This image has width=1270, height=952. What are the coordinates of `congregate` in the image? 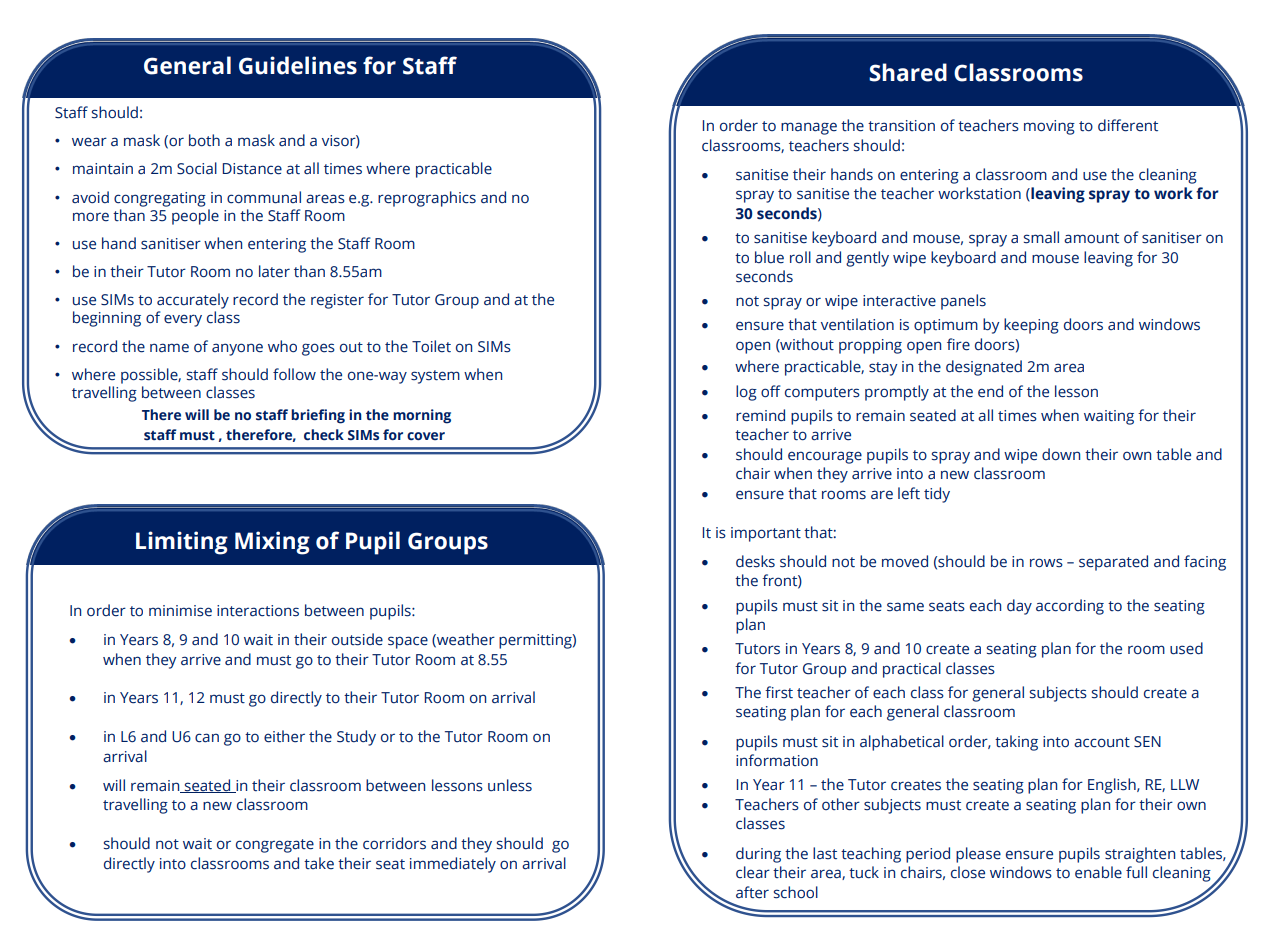 It's located at (275, 846).
